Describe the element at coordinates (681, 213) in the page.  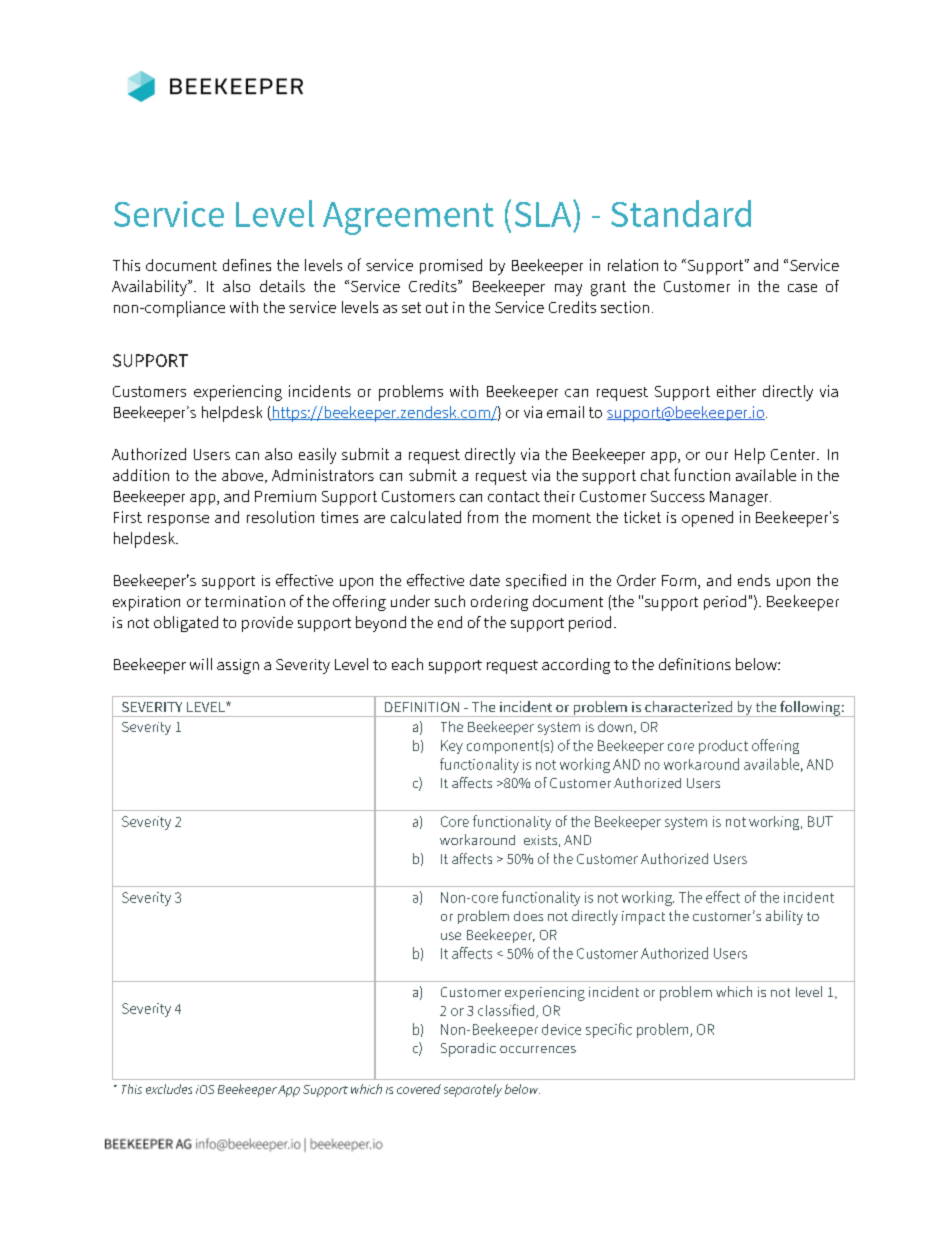
I see `Standard` at that location.
